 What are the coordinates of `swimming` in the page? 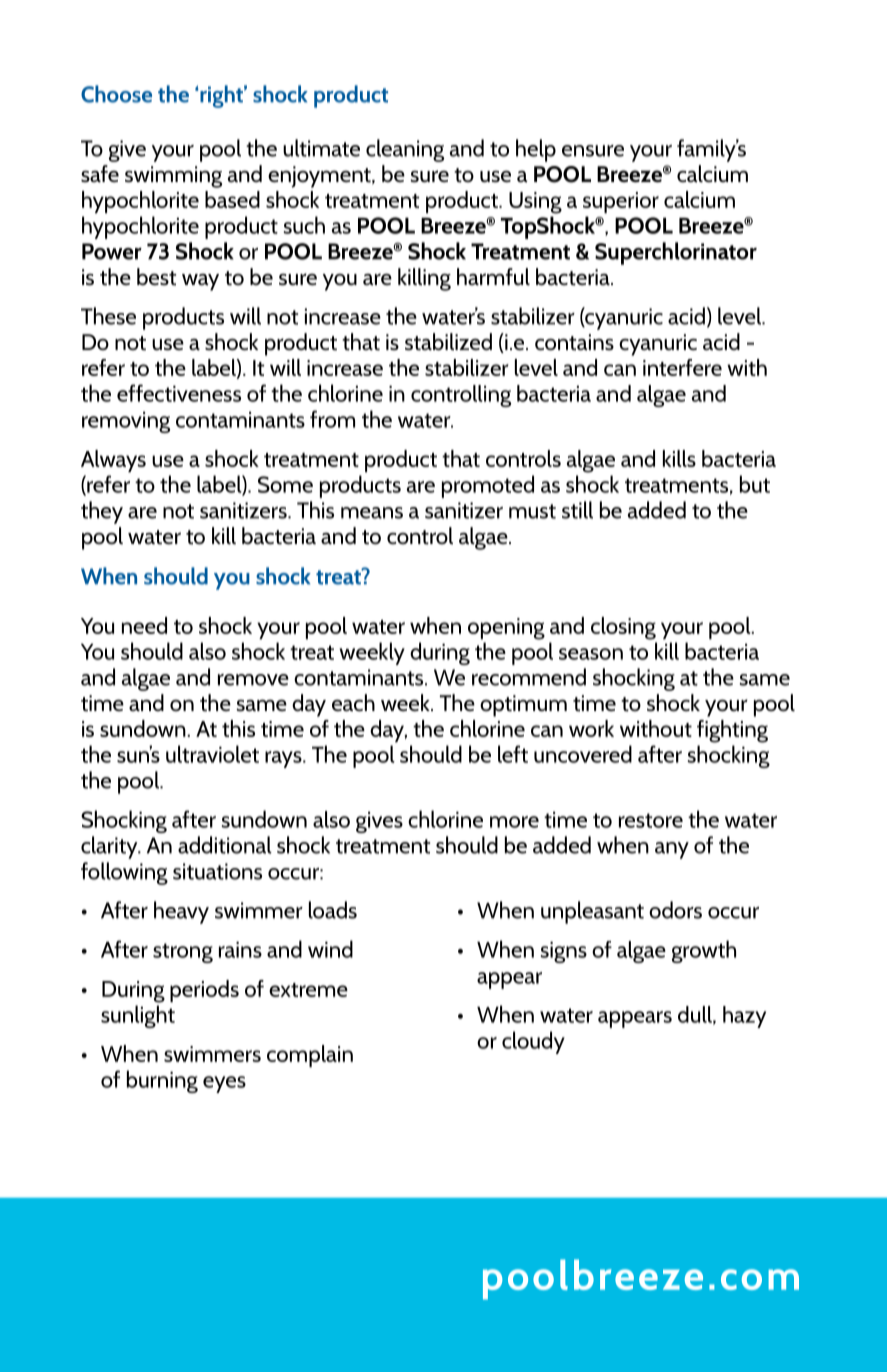 It's located at (173, 177).
